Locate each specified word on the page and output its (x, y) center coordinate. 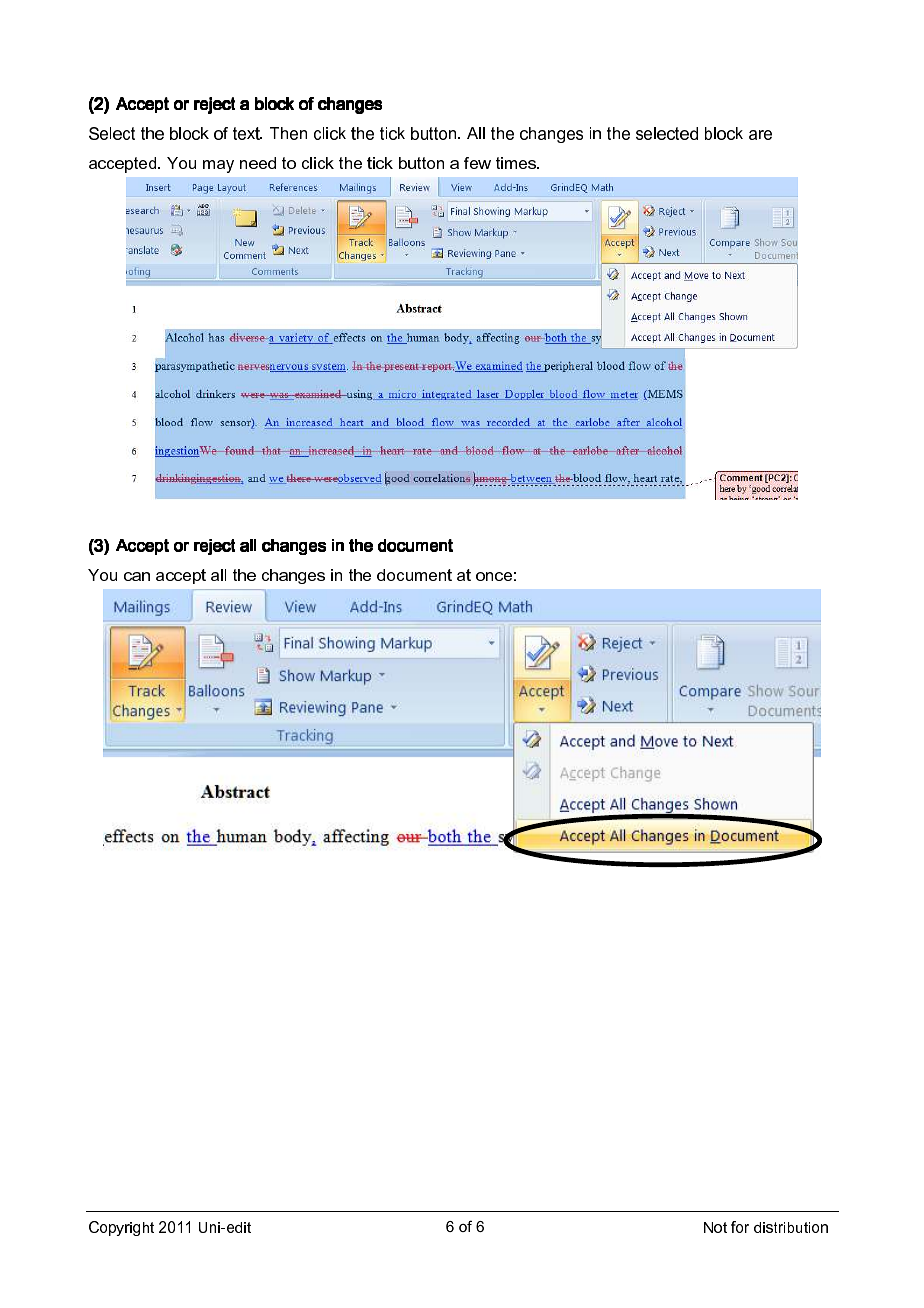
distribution (791, 1227)
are (760, 135)
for (740, 1227)
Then (288, 133)
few (477, 163)
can (137, 576)
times (517, 163)
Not (715, 1227)
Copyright (121, 1228)
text (247, 133)
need (258, 163)
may (218, 166)
